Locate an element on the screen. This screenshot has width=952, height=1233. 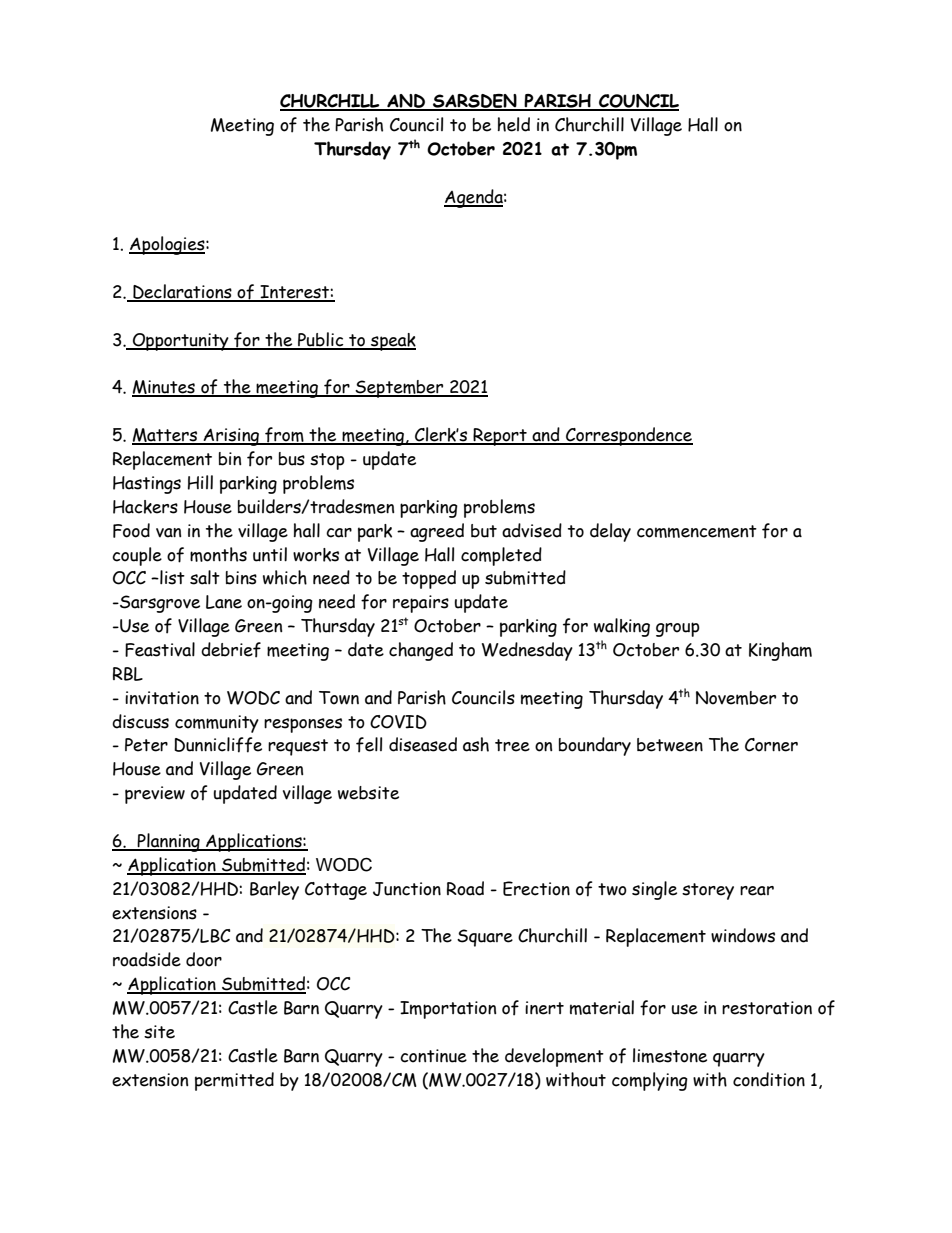
commencement is located at coordinates (697, 531).
